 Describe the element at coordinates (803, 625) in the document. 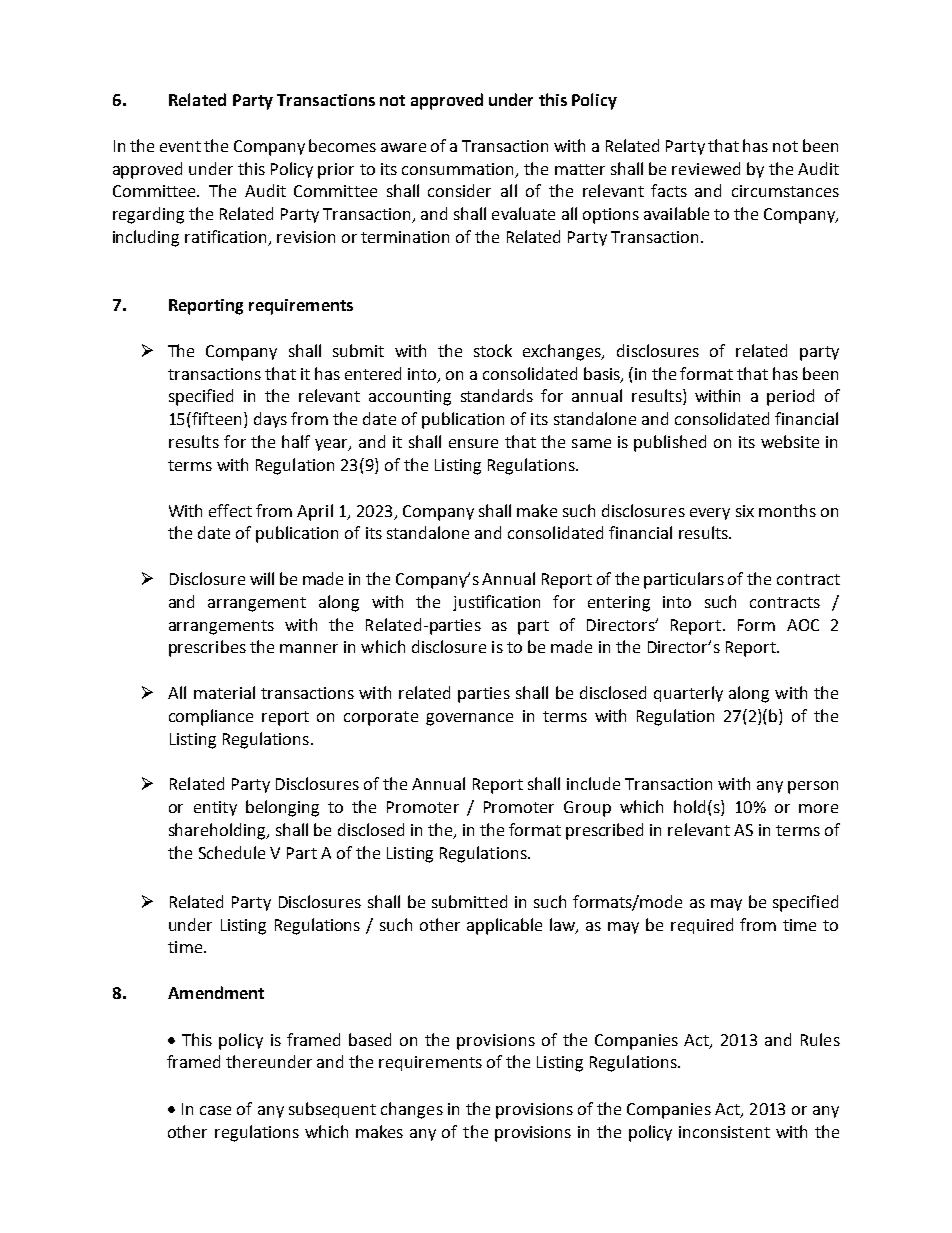

I see `AOC` at that location.
